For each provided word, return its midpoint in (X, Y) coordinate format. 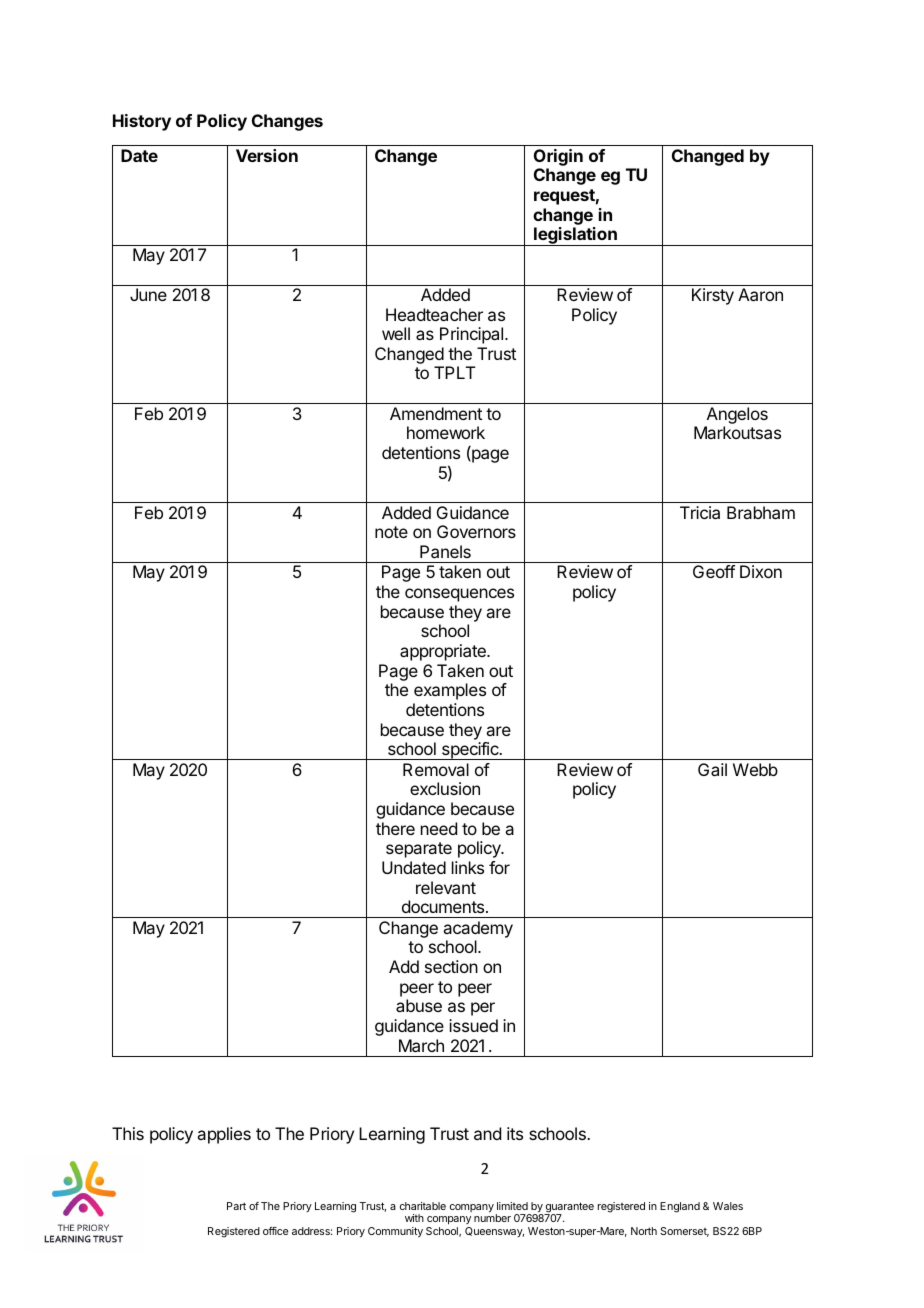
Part (236, 1206)
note (391, 532)
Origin (558, 159)
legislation (575, 236)
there (395, 828)
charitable (423, 1206)
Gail (712, 769)
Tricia (700, 512)
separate (419, 850)
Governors (476, 531)
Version (267, 155)
